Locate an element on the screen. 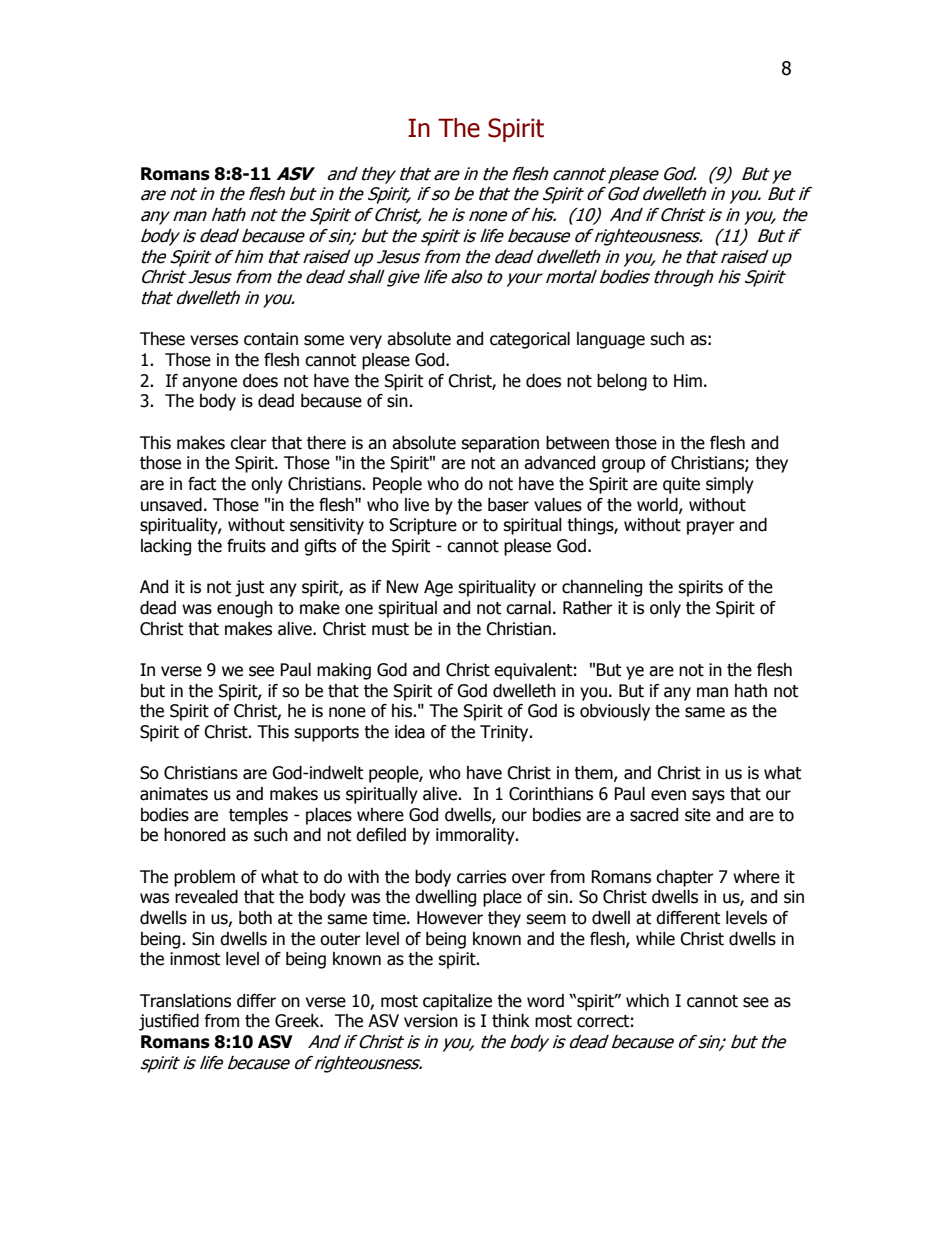 The width and height of the screenshot is (952, 1233). fruits is located at coordinates (246, 546).
